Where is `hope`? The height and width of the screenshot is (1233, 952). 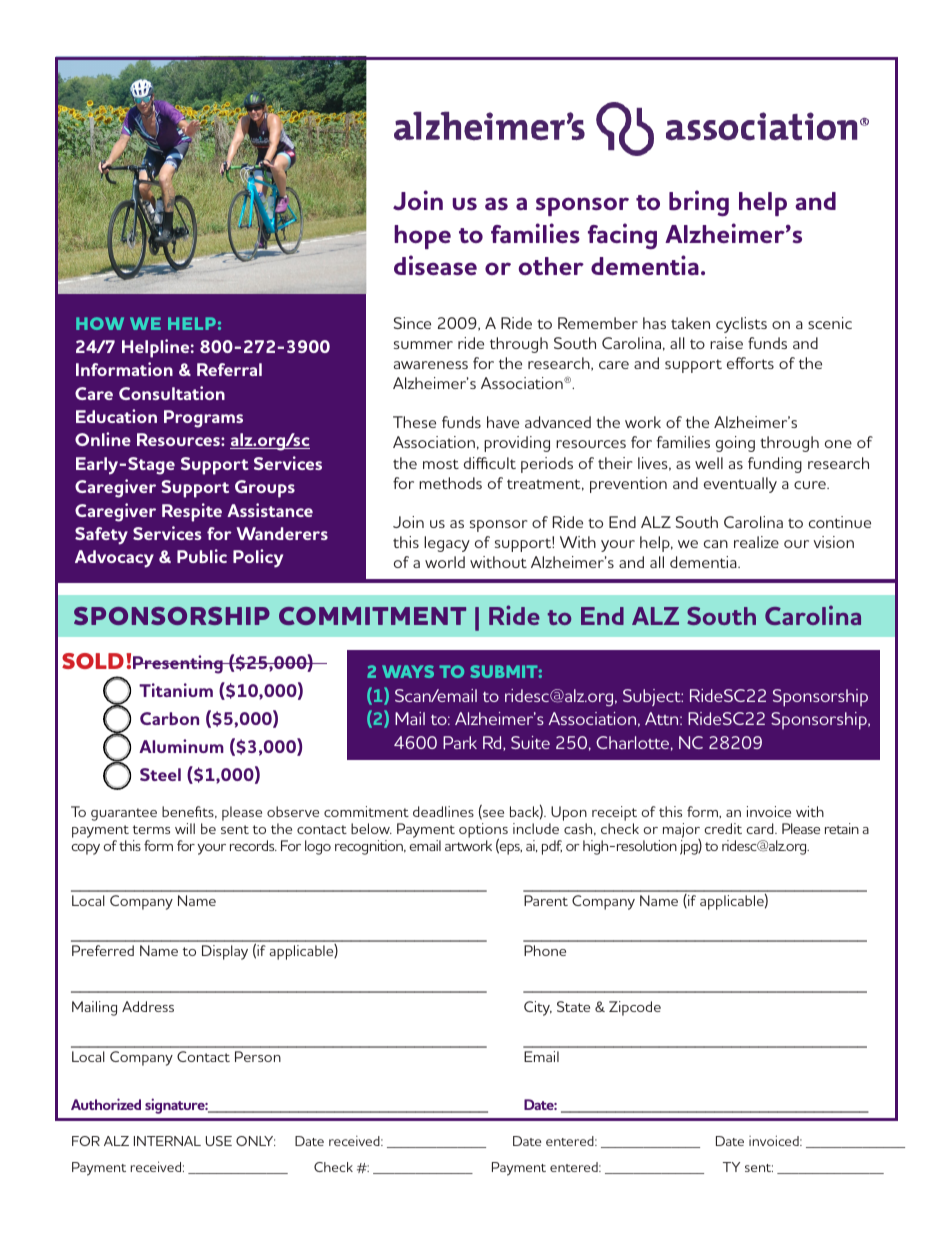
hope is located at coordinates (422, 237).
